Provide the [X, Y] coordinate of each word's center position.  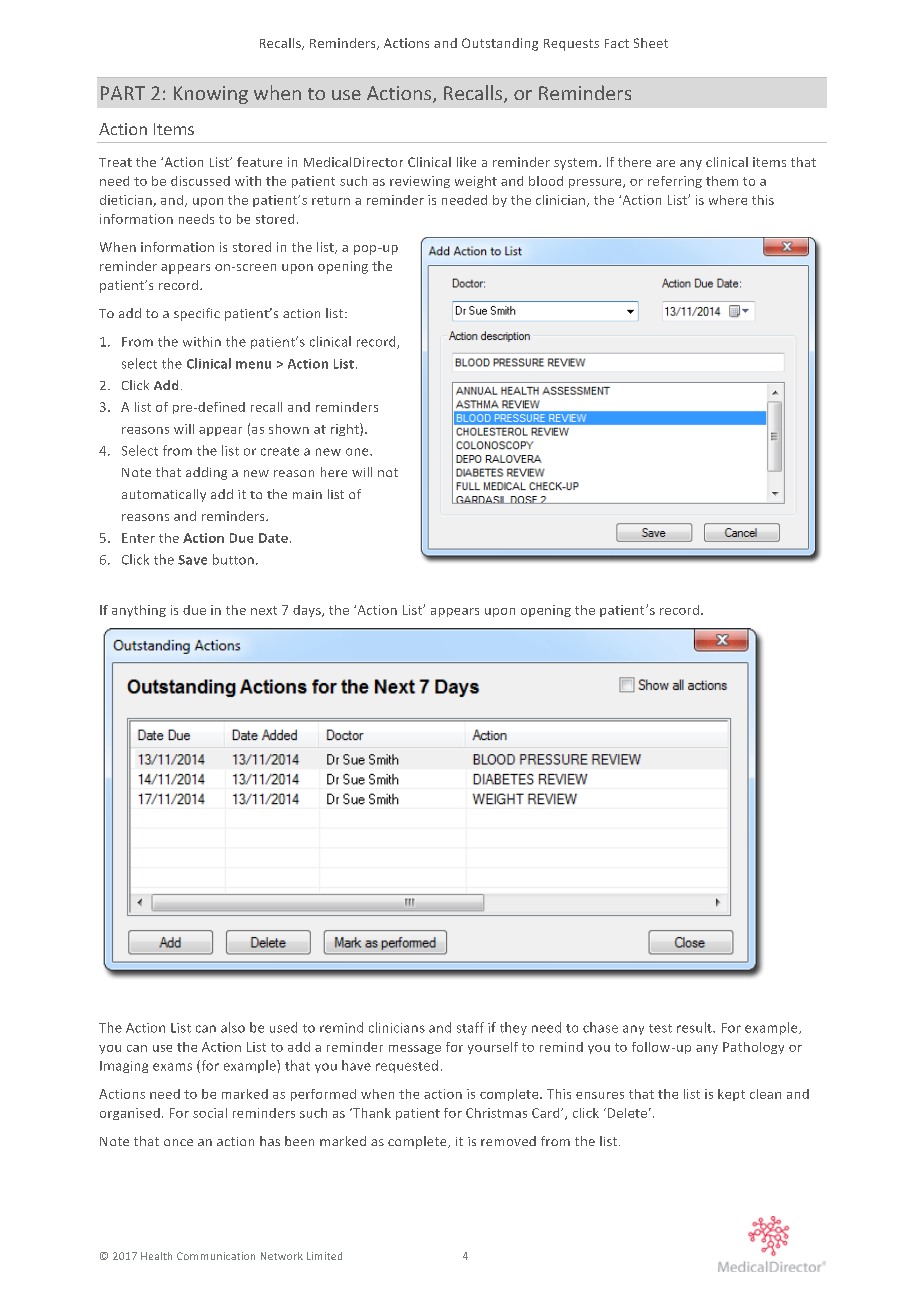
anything [139, 611]
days [308, 611]
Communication [216, 1256]
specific [197, 314]
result [695, 1027]
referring [675, 182]
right [346, 429]
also [233, 1027]
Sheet [651, 43]
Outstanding [500, 44]
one [358, 452]
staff [470, 1027]
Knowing [211, 95]
